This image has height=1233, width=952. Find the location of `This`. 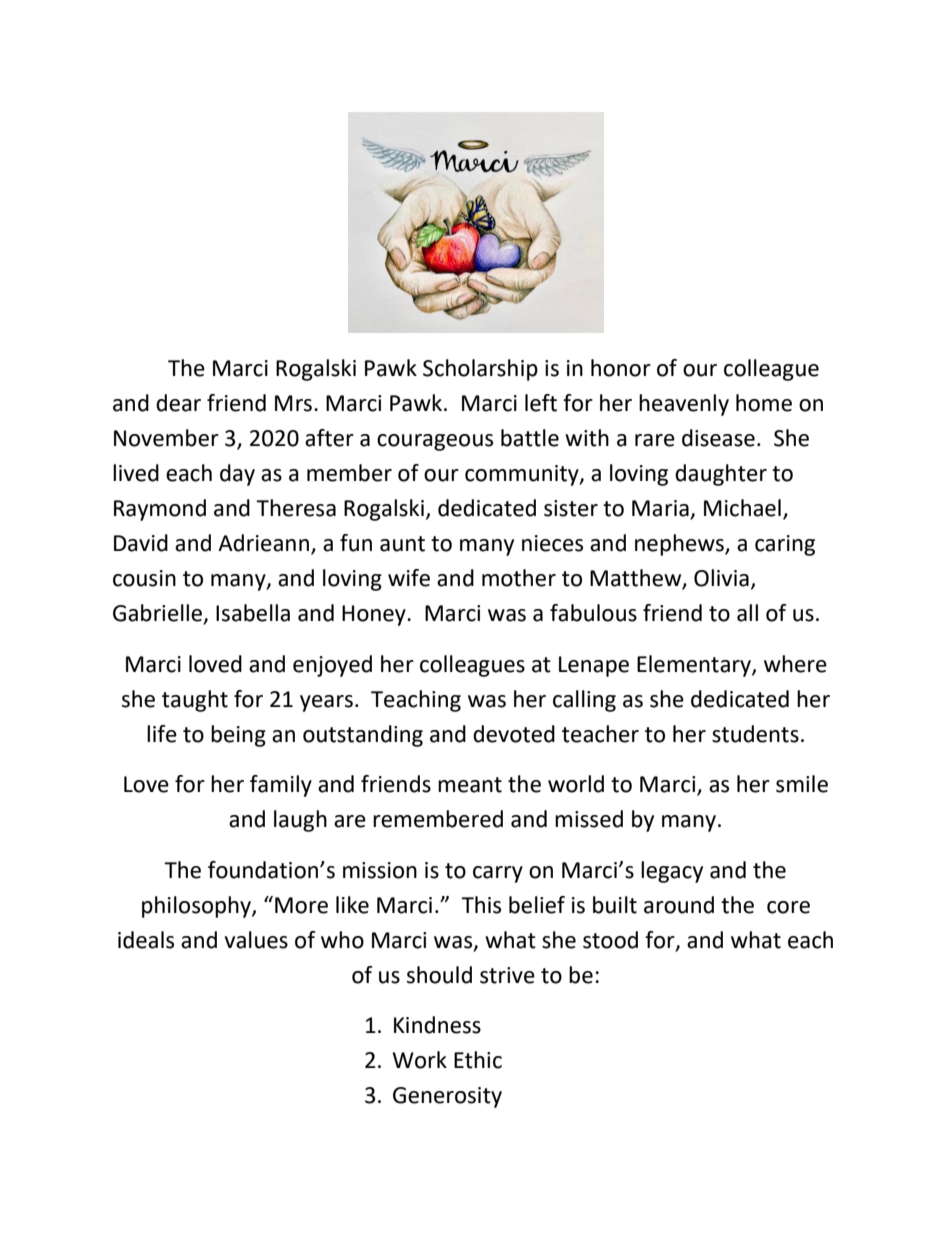

This is located at coordinates (481, 905).
